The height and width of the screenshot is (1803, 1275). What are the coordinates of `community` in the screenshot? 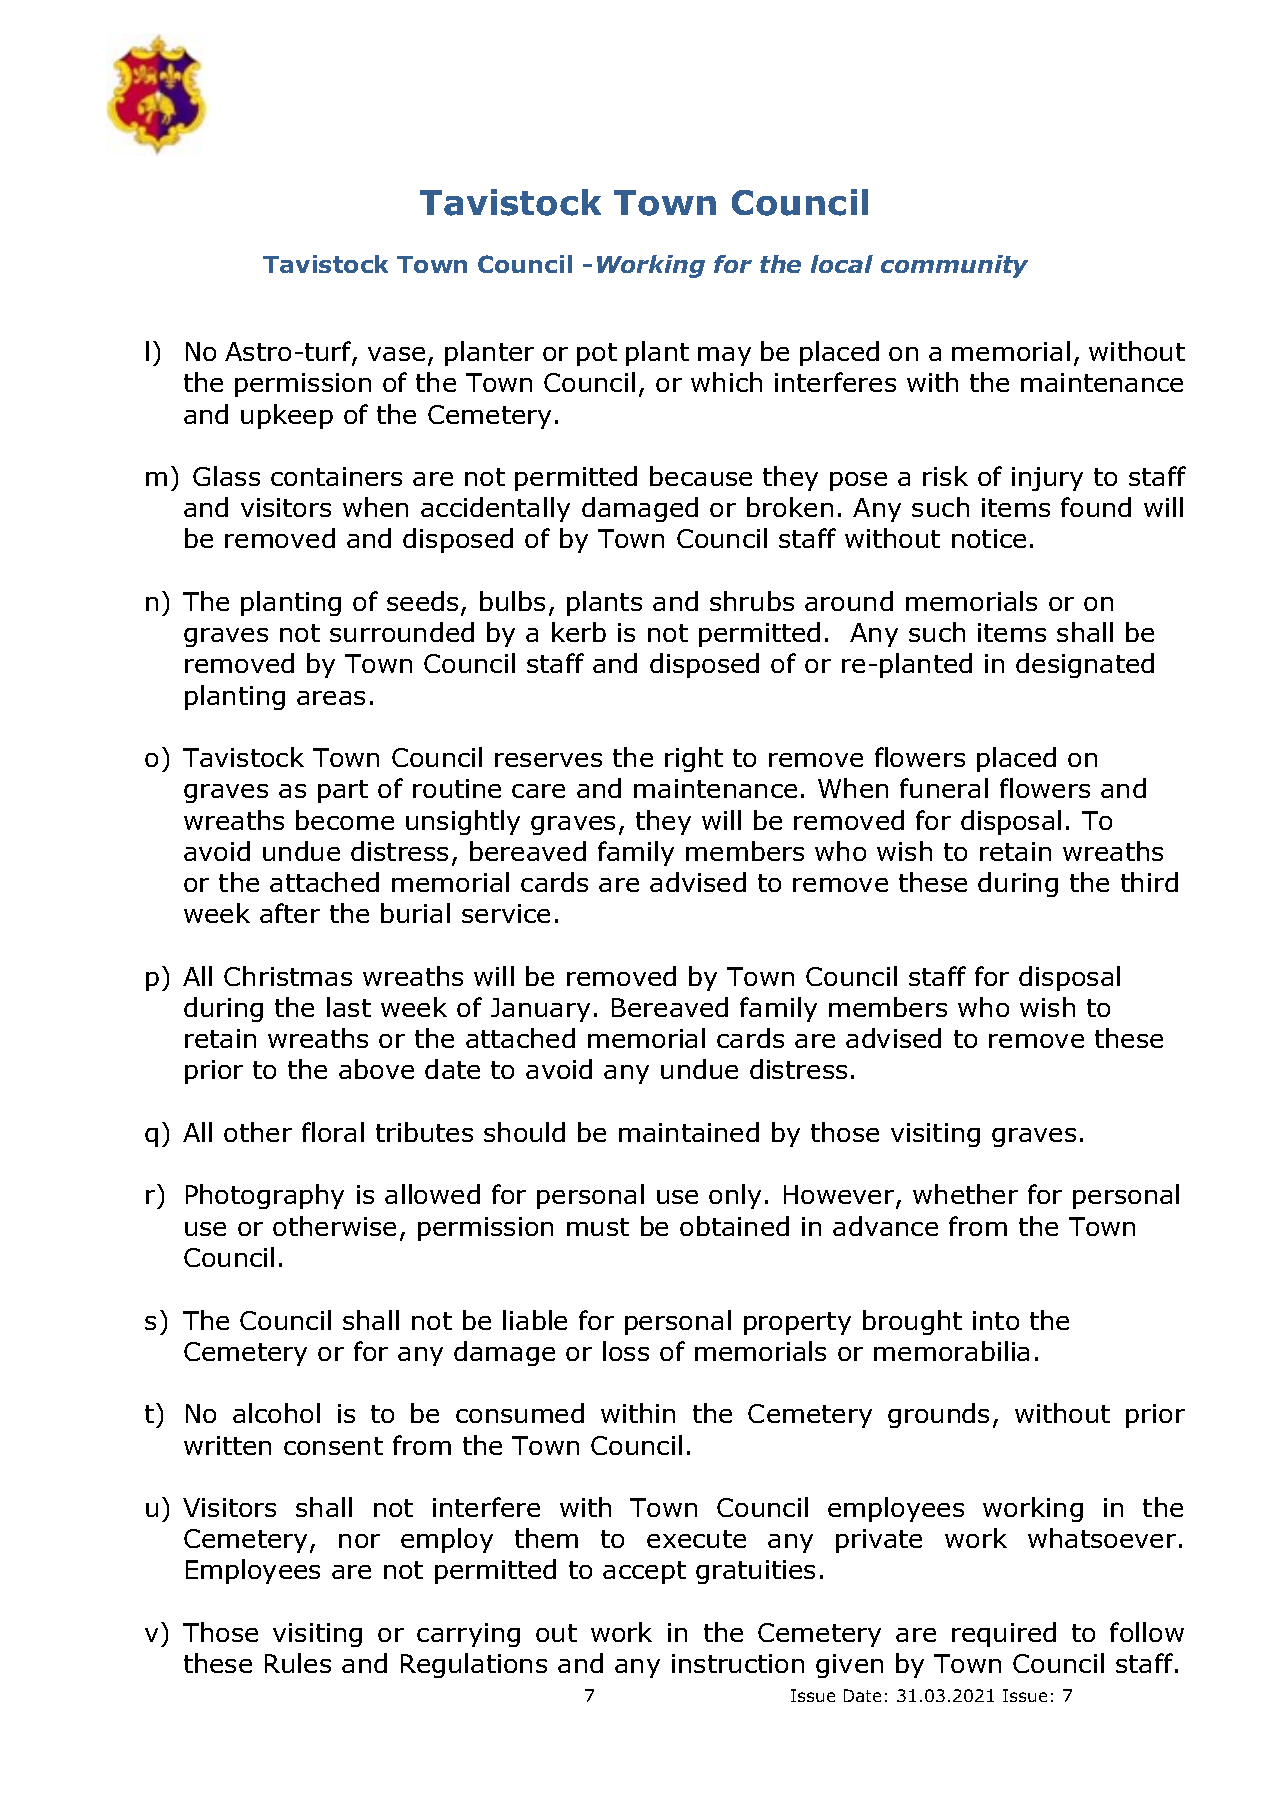 It's located at (954, 266).
